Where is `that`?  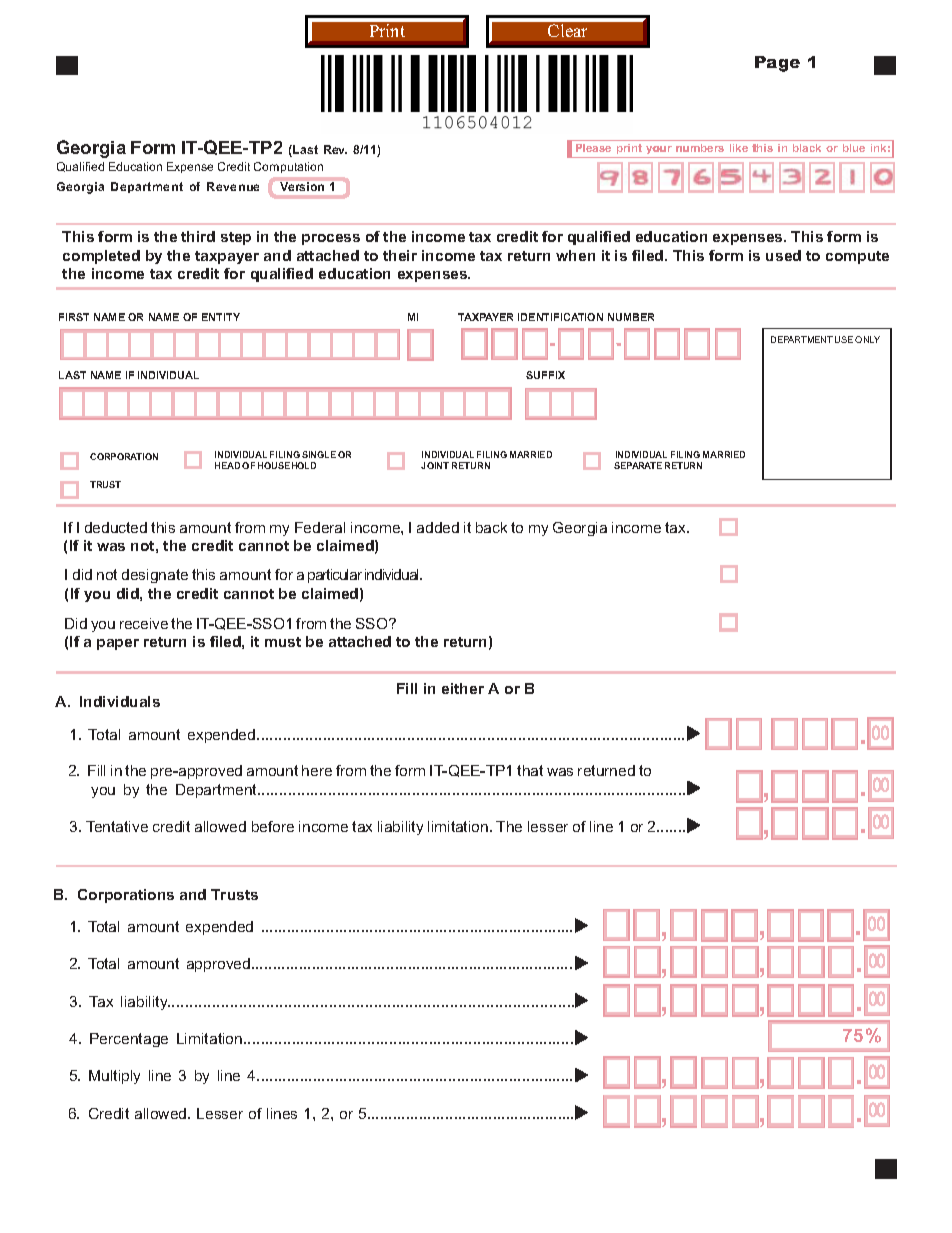
that is located at coordinates (530, 770).
